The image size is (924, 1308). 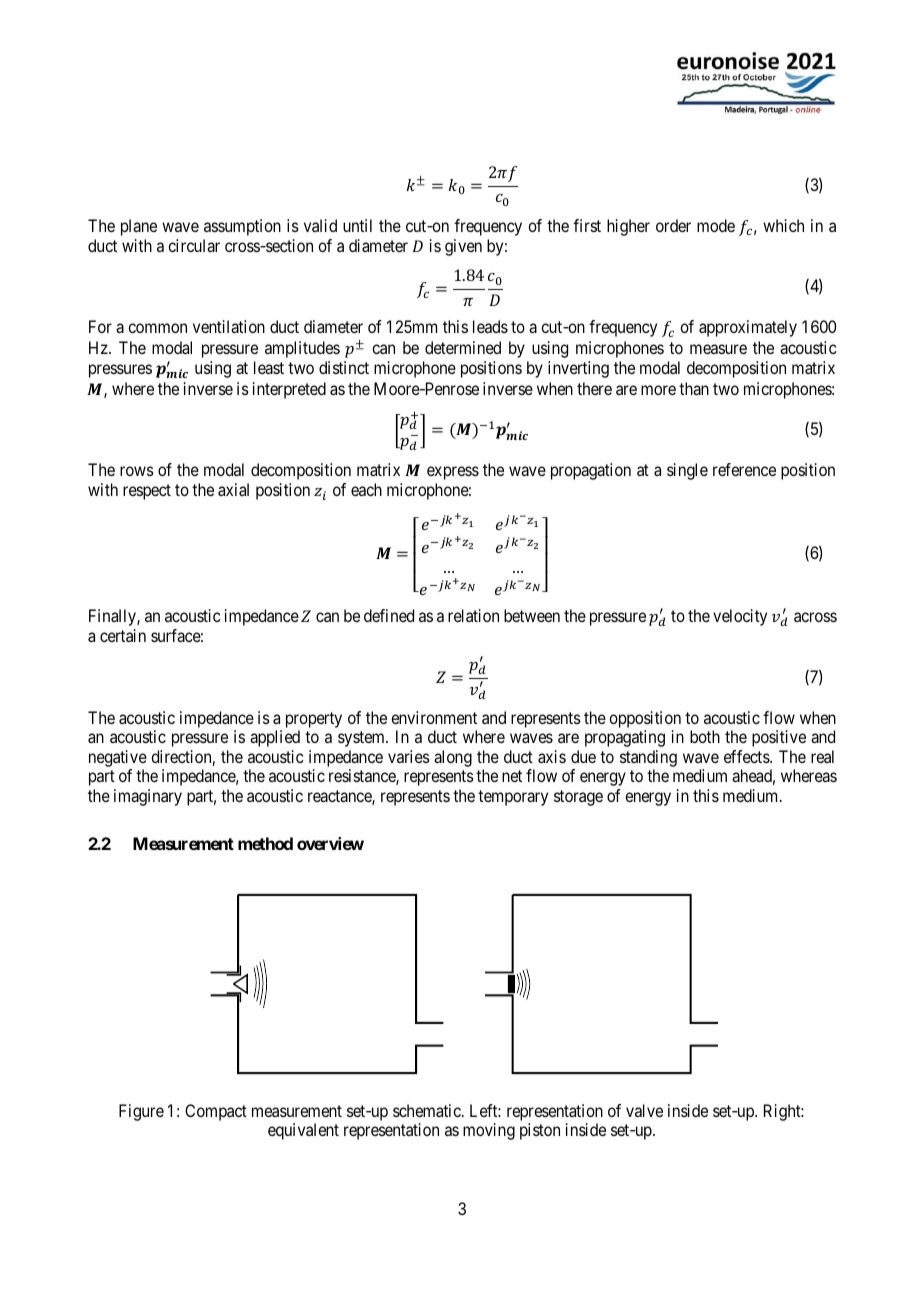 What do you see at coordinates (463, 247) in the screenshot?
I see `given` at bounding box center [463, 247].
